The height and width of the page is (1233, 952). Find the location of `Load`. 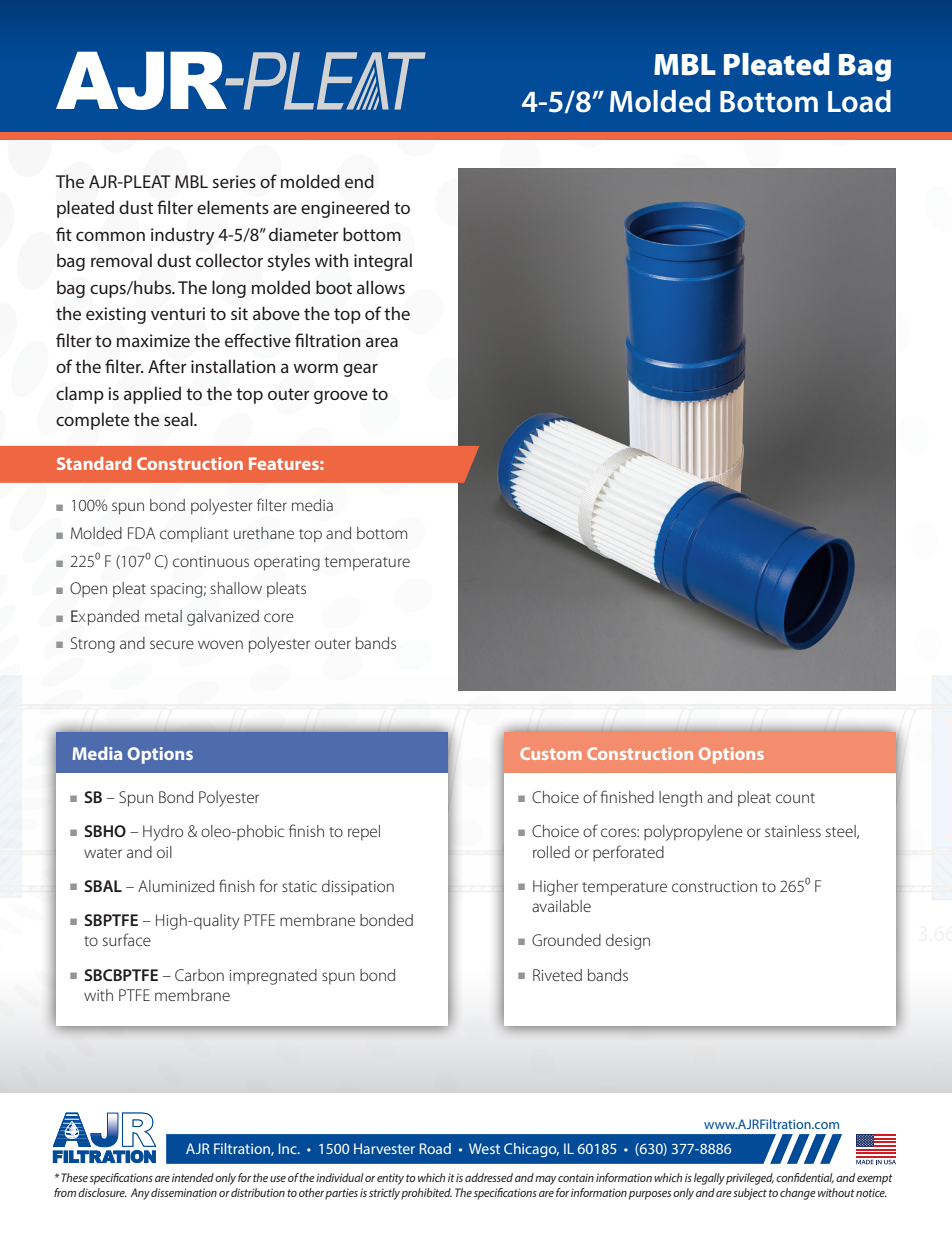

Load is located at coordinates (859, 101).
